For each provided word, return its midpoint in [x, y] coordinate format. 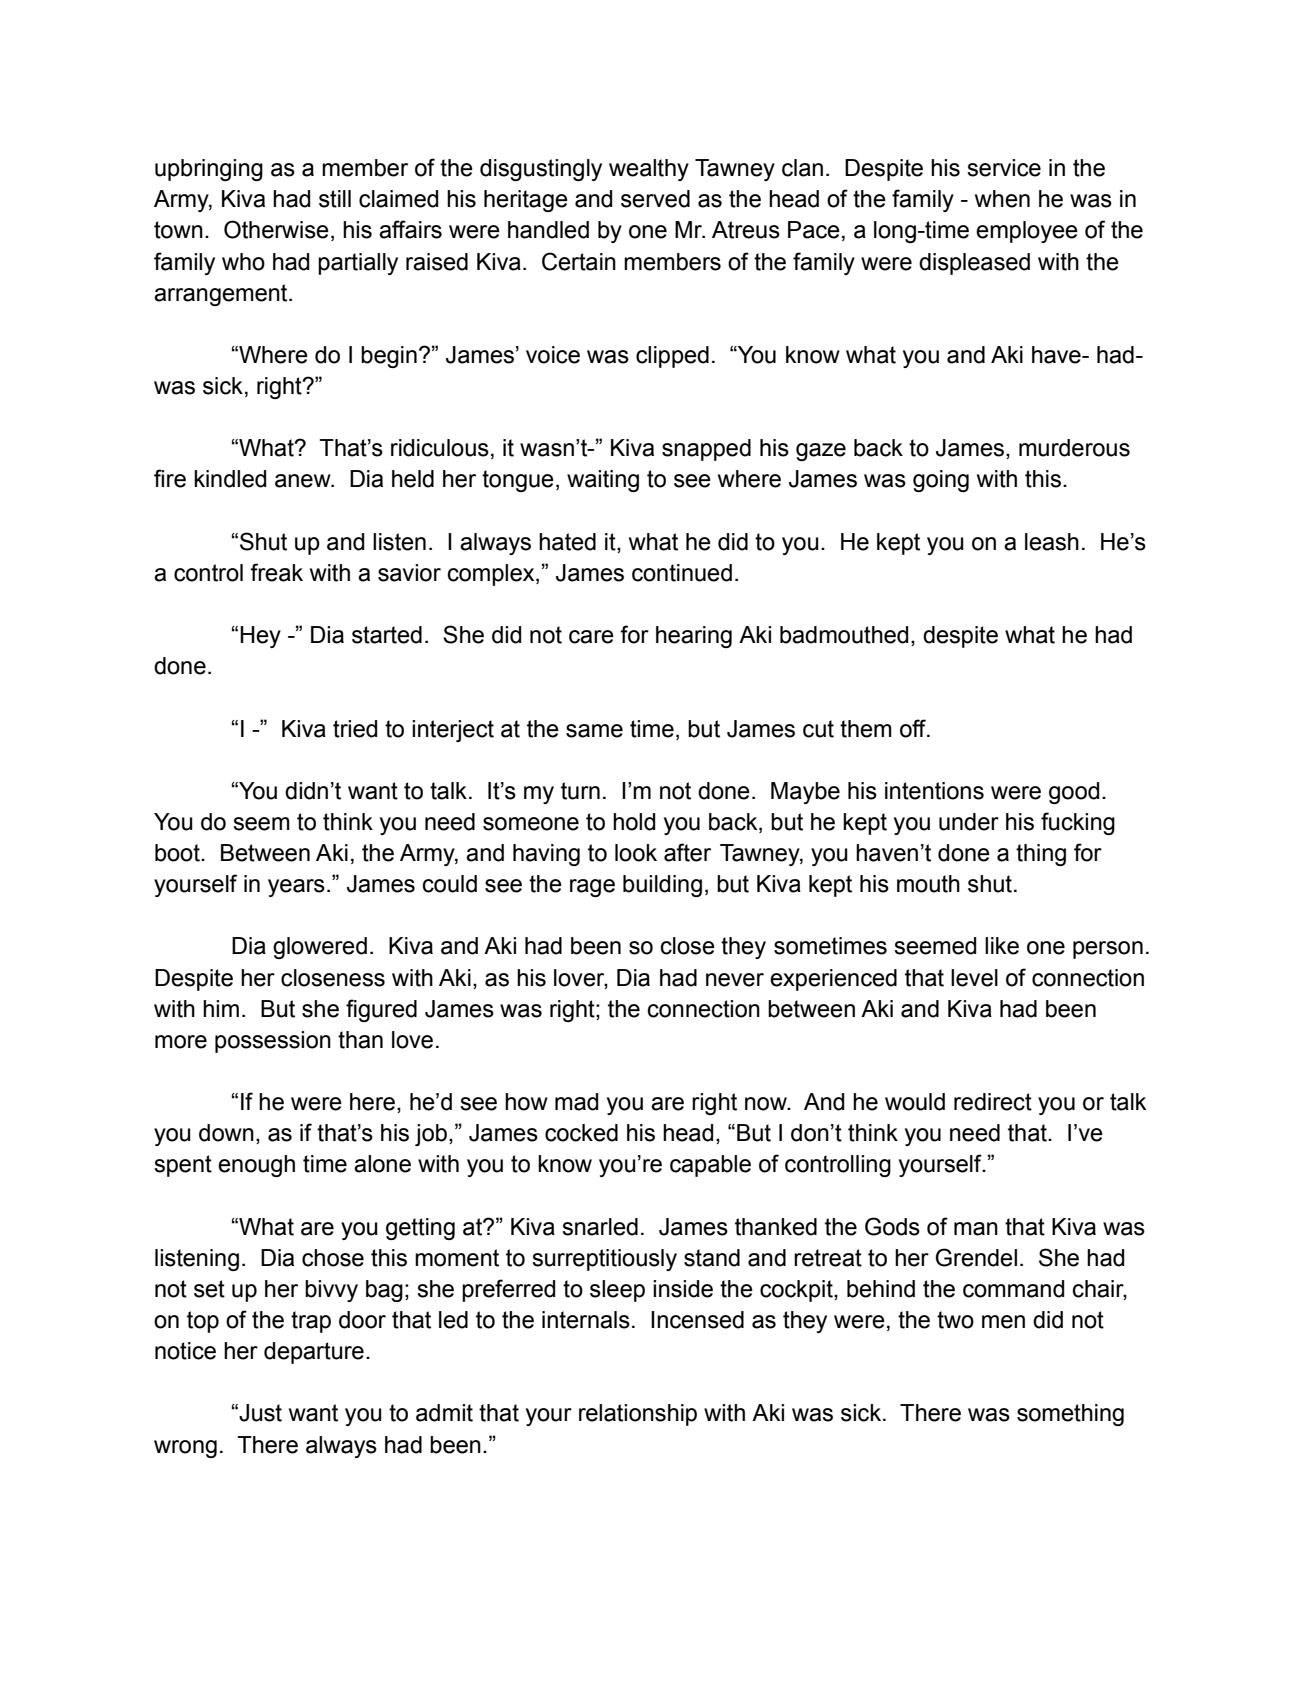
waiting [603, 481]
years [296, 888]
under [969, 822]
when [1002, 199]
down [226, 1133]
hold [634, 822]
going [941, 481]
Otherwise [276, 229]
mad [576, 1102]
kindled [230, 479]
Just [259, 1413]
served [655, 199]
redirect [993, 1102]
